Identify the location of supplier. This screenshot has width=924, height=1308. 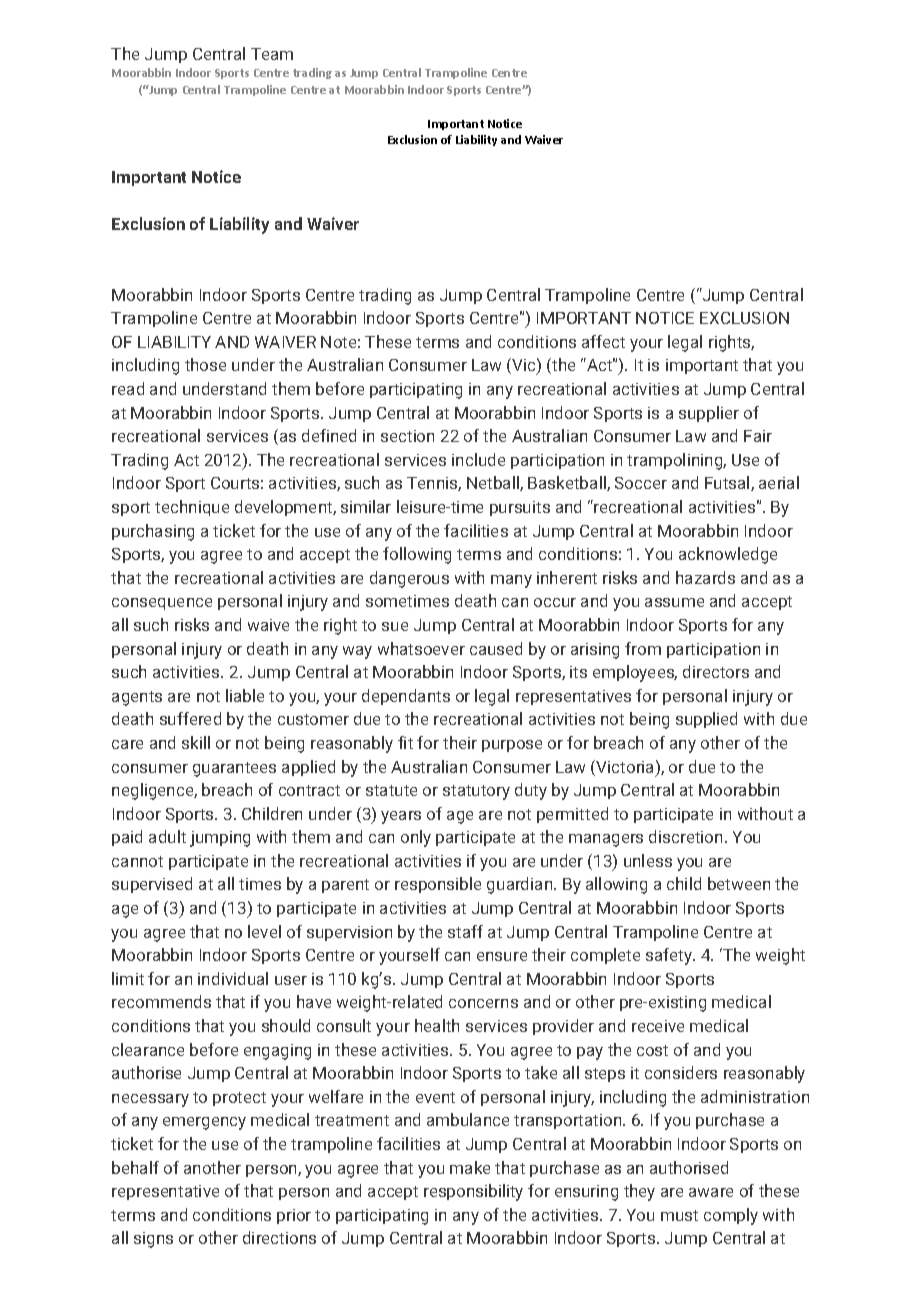
(709, 414).
